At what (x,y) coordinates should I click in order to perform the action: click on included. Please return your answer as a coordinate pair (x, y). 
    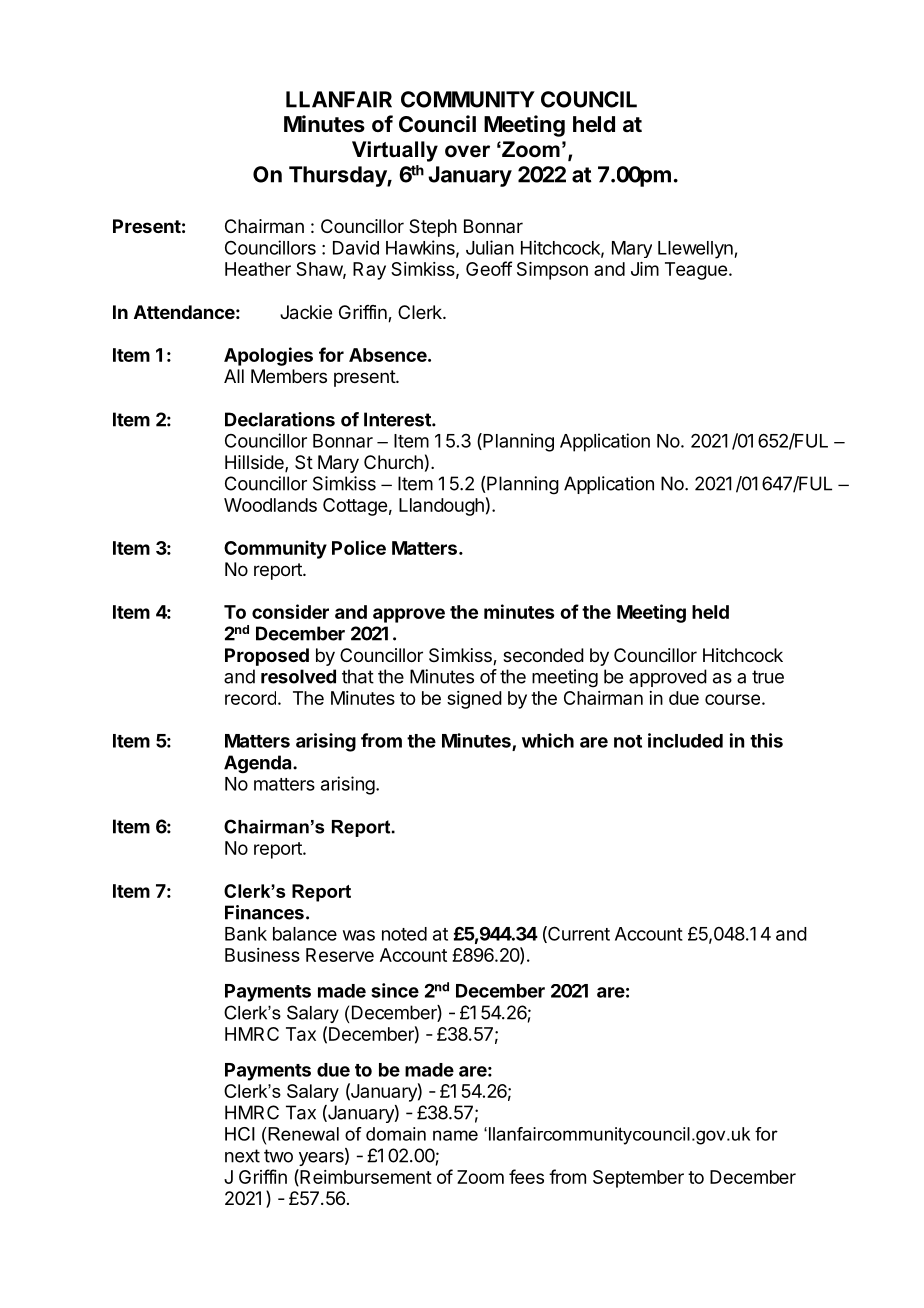
    Looking at the image, I should click on (685, 740).
